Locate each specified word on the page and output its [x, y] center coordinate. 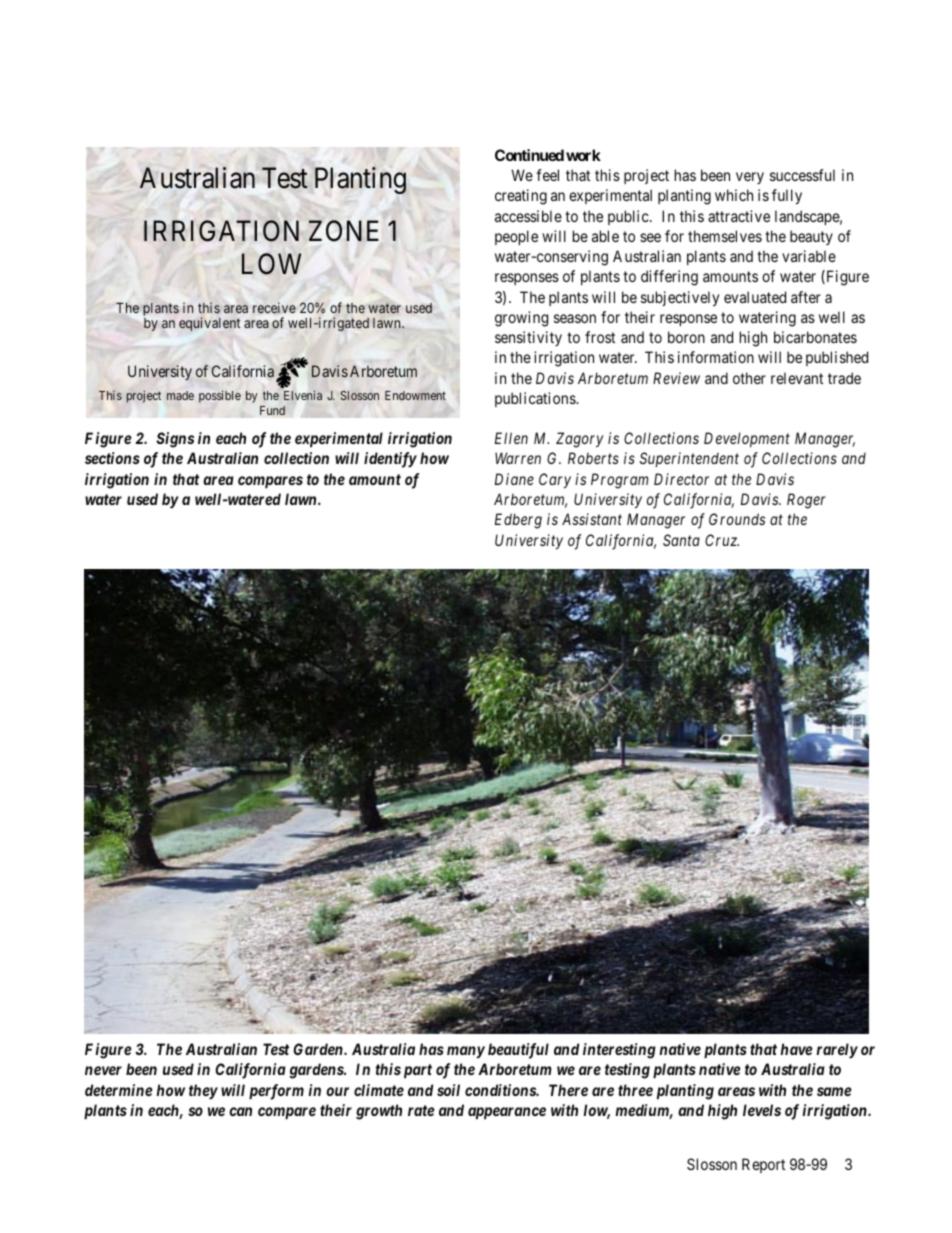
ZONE [344, 230]
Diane [514, 479]
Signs [175, 440]
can [240, 1111]
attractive [739, 216]
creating [521, 197]
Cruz [722, 540]
